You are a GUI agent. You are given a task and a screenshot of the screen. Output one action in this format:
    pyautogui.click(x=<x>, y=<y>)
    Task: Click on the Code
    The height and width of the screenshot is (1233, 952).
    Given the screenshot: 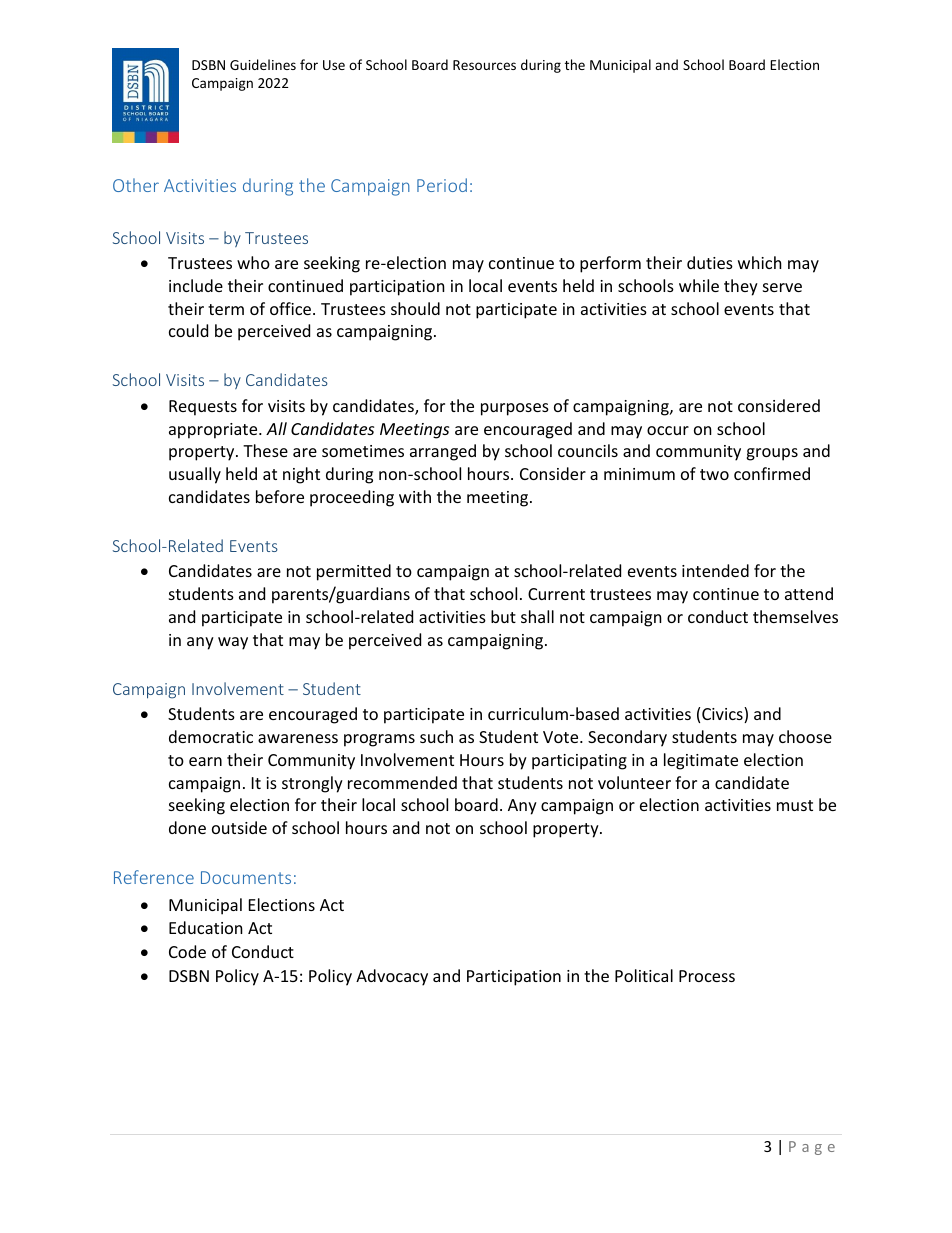 What is the action you would take?
    pyautogui.click(x=187, y=951)
